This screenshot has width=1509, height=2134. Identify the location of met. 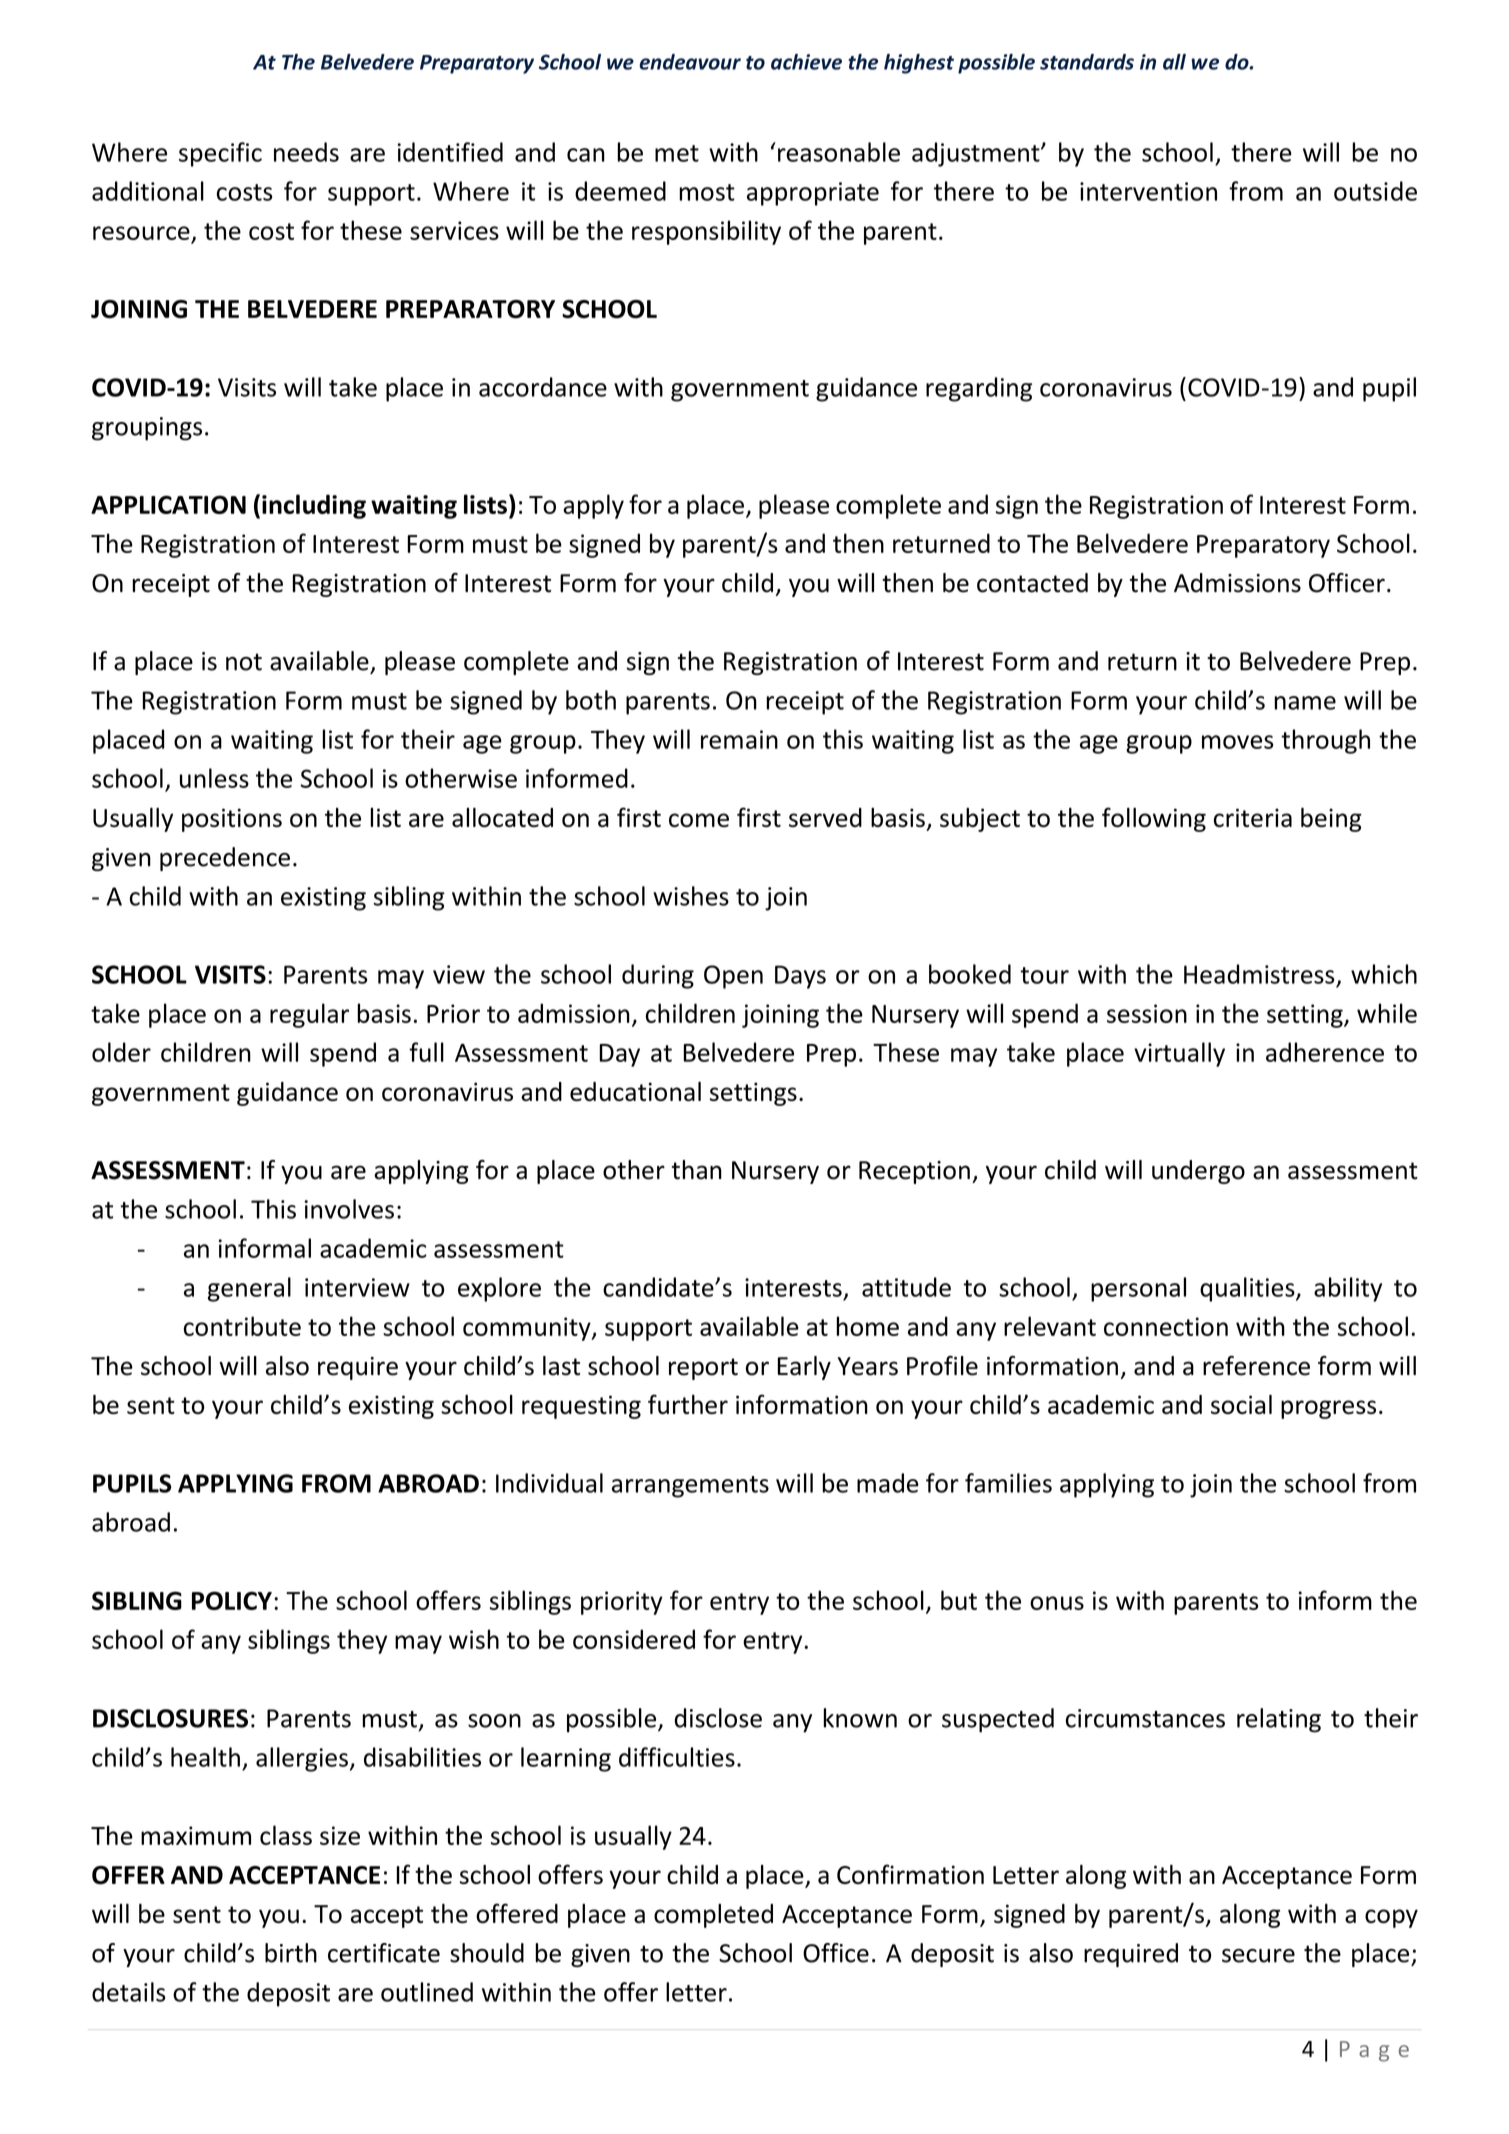
(677, 153).
